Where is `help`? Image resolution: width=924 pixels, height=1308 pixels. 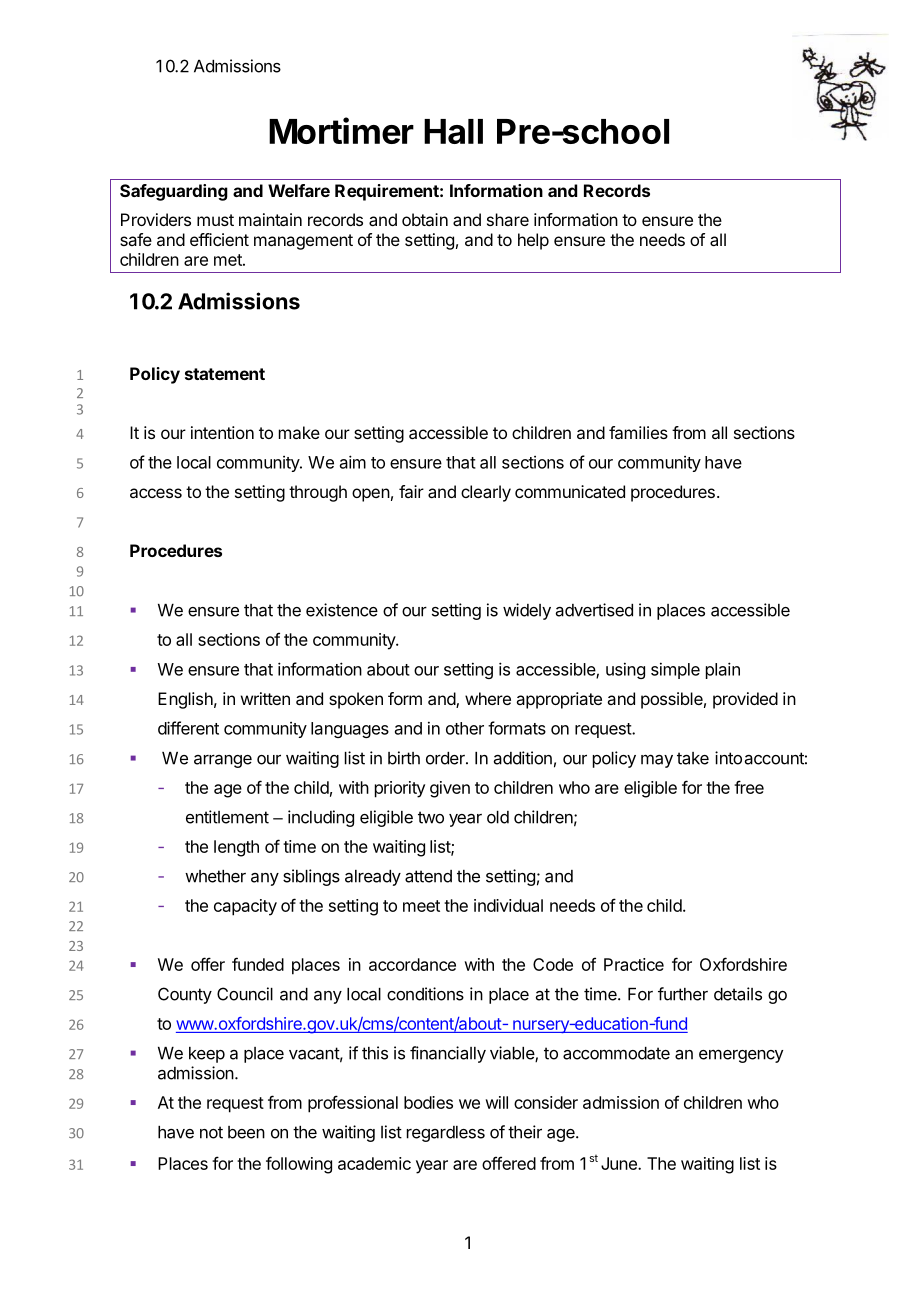 help is located at coordinates (533, 241).
